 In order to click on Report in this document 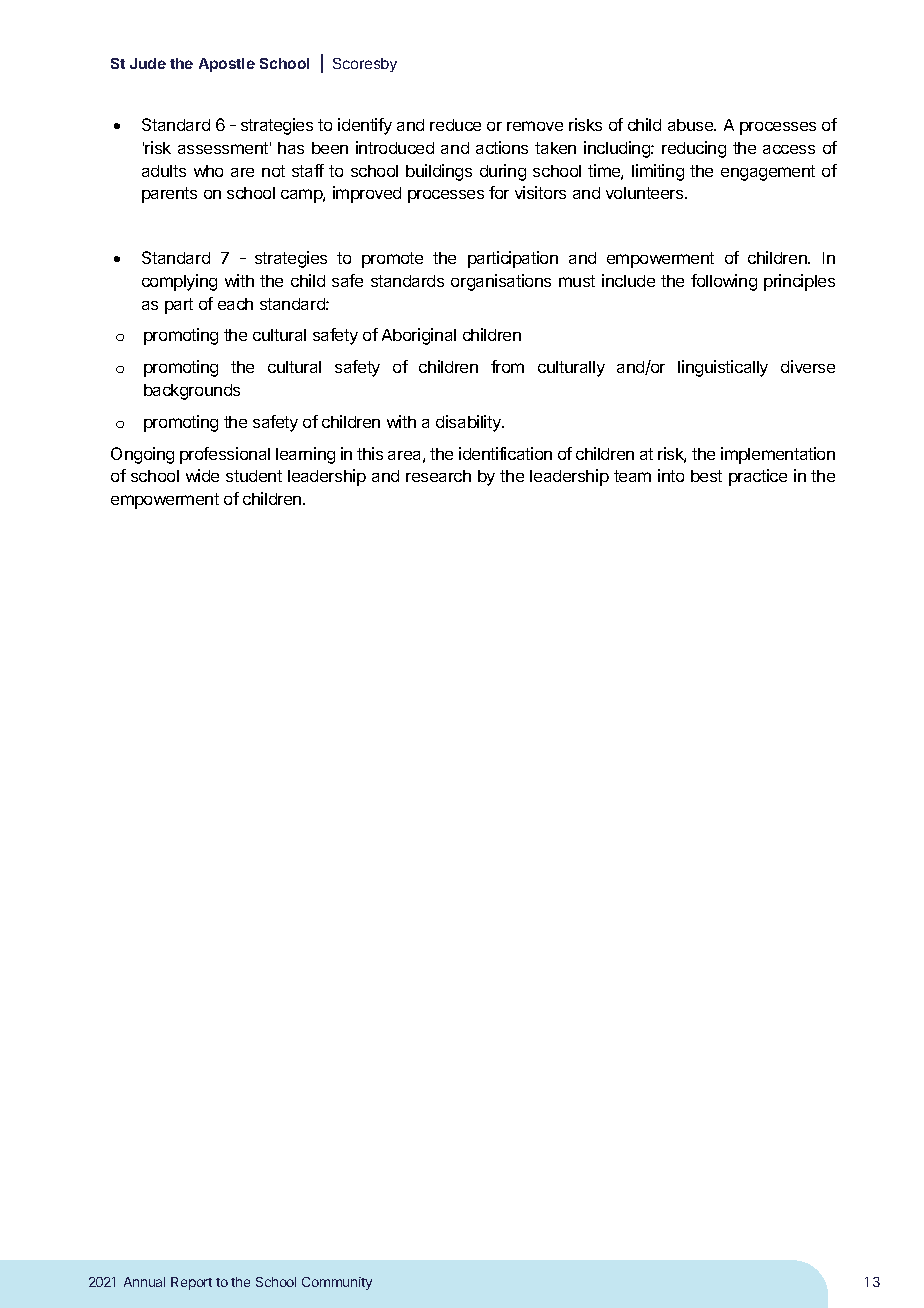, I will do `click(191, 1283)`.
